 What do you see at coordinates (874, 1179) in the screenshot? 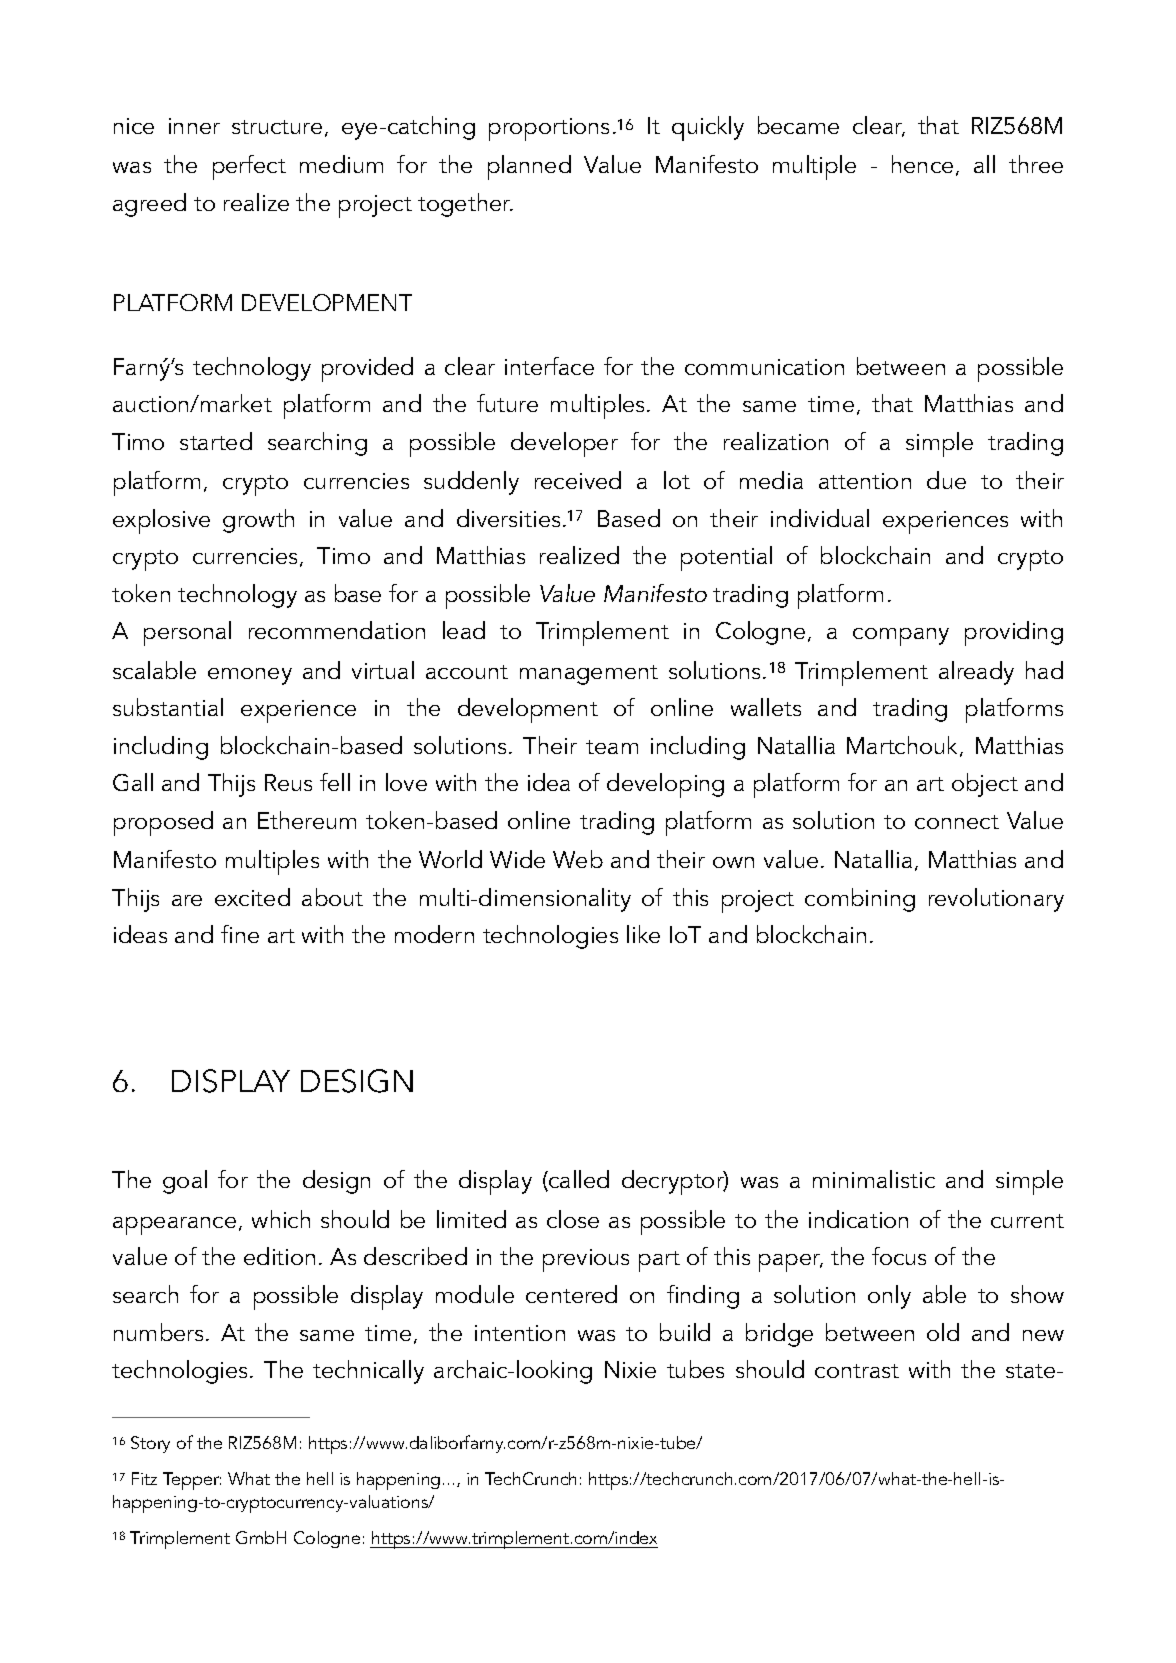
I see `minimalistic` at bounding box center [874, 1179].
